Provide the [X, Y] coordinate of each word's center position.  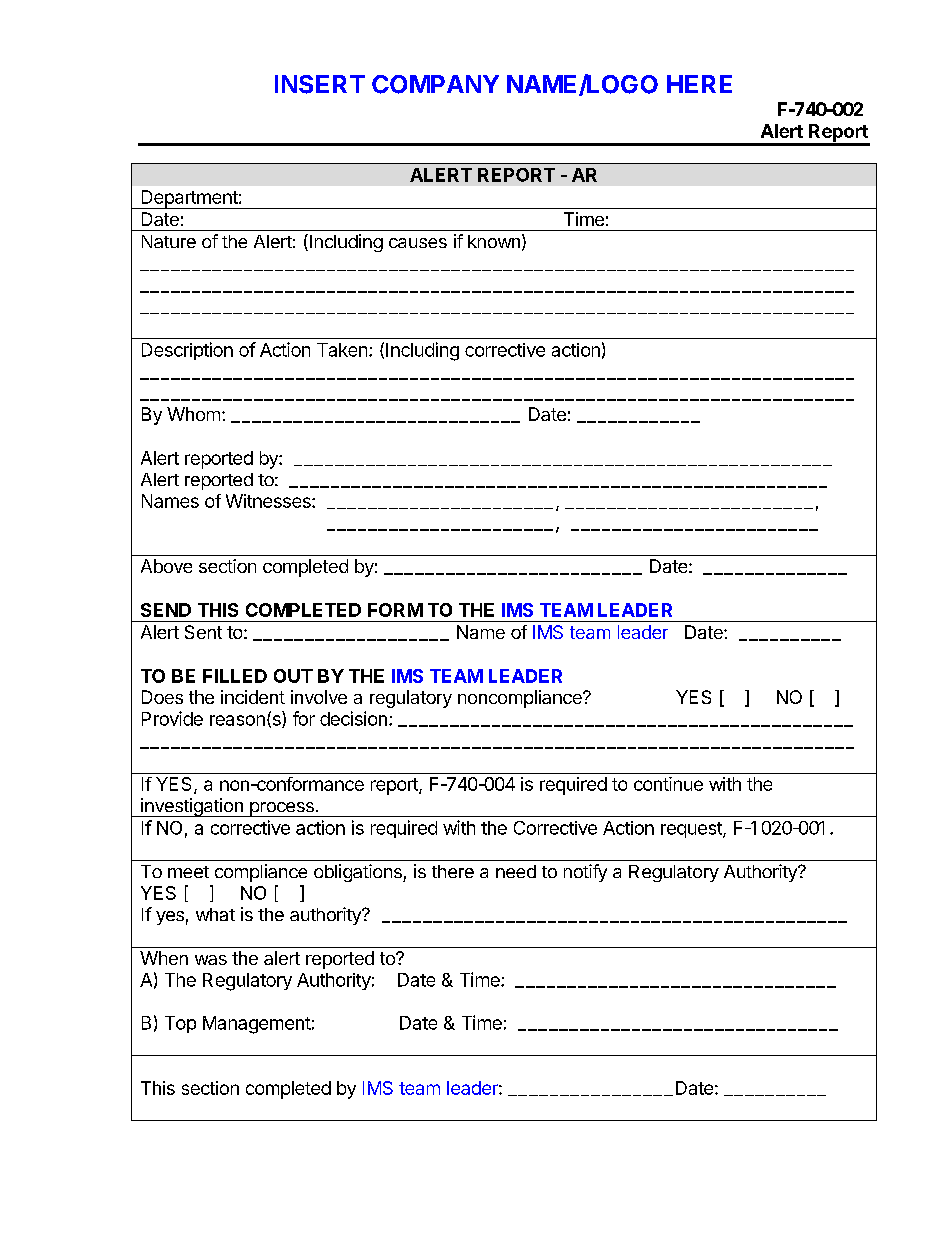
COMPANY [435, 84]
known [494, 241]
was [211, 960]
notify [585, 873]
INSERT [320, 84]
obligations [359, 873]
